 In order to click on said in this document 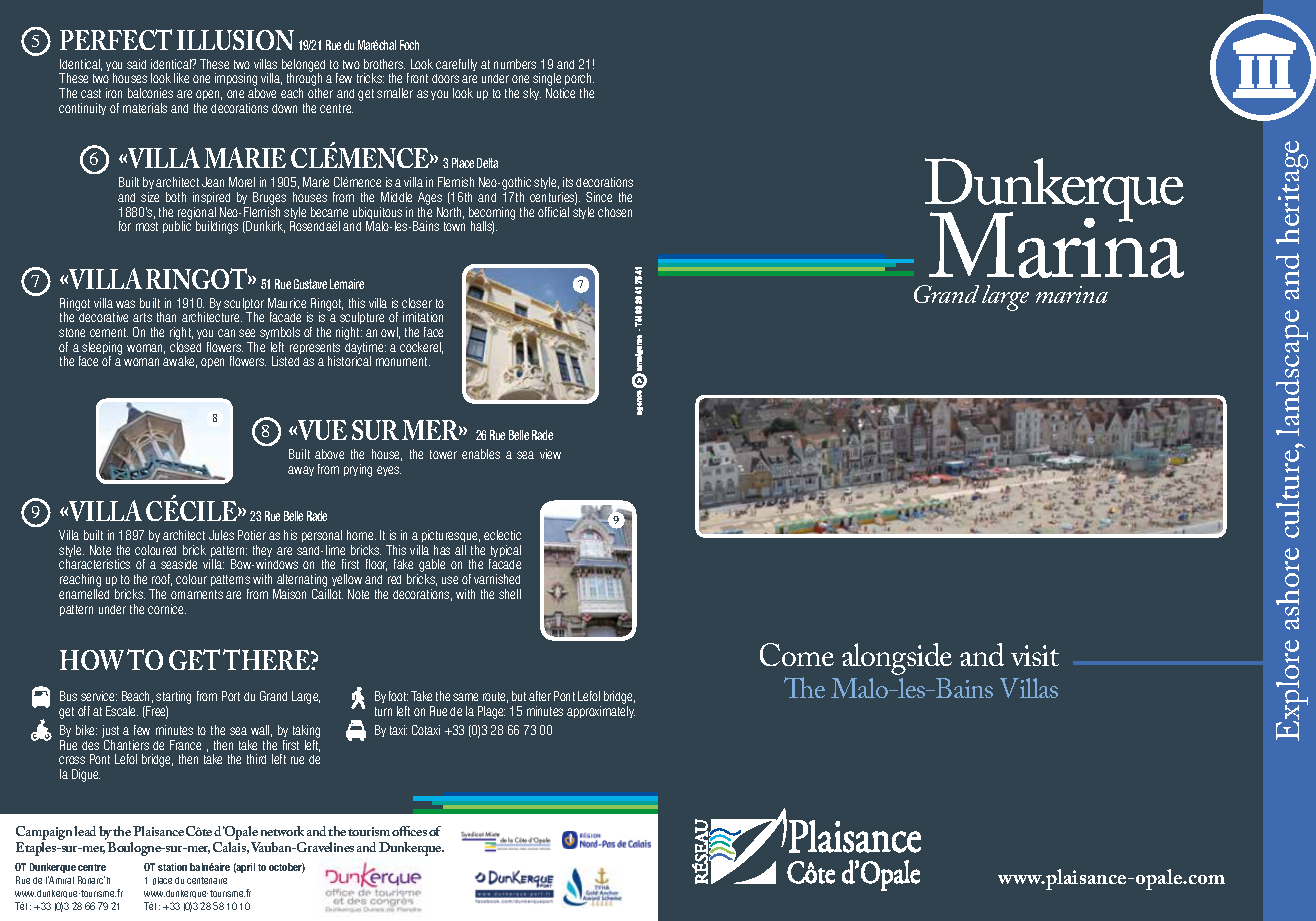, I will do `click(136, 64)`.
